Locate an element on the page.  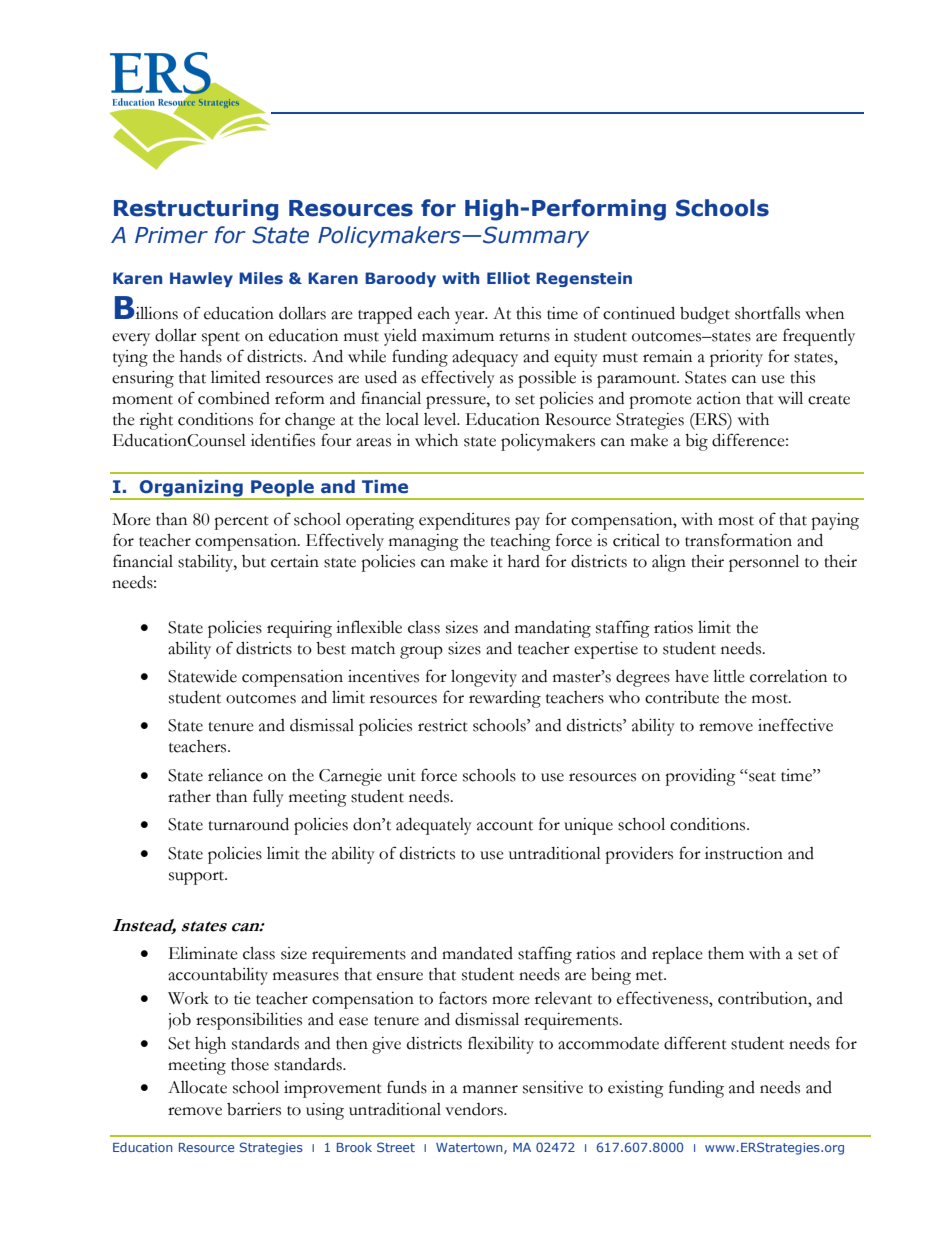
vendors is located at coordinates (475, 1109).
